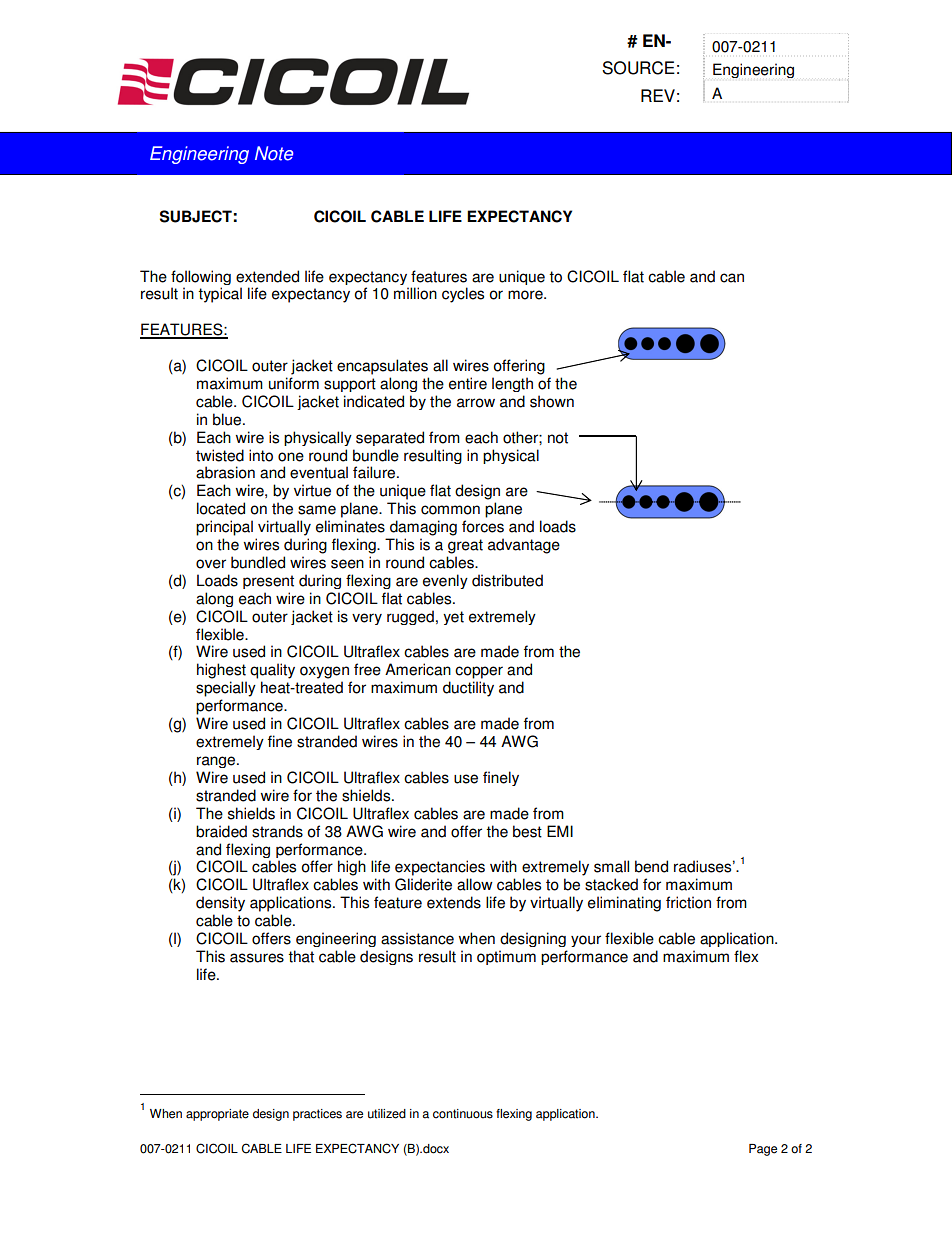 This image has width=952, height=1233. What do you see at coordinates (527, 831) in the image?
I see `best` at bounding box center [527, 831].
